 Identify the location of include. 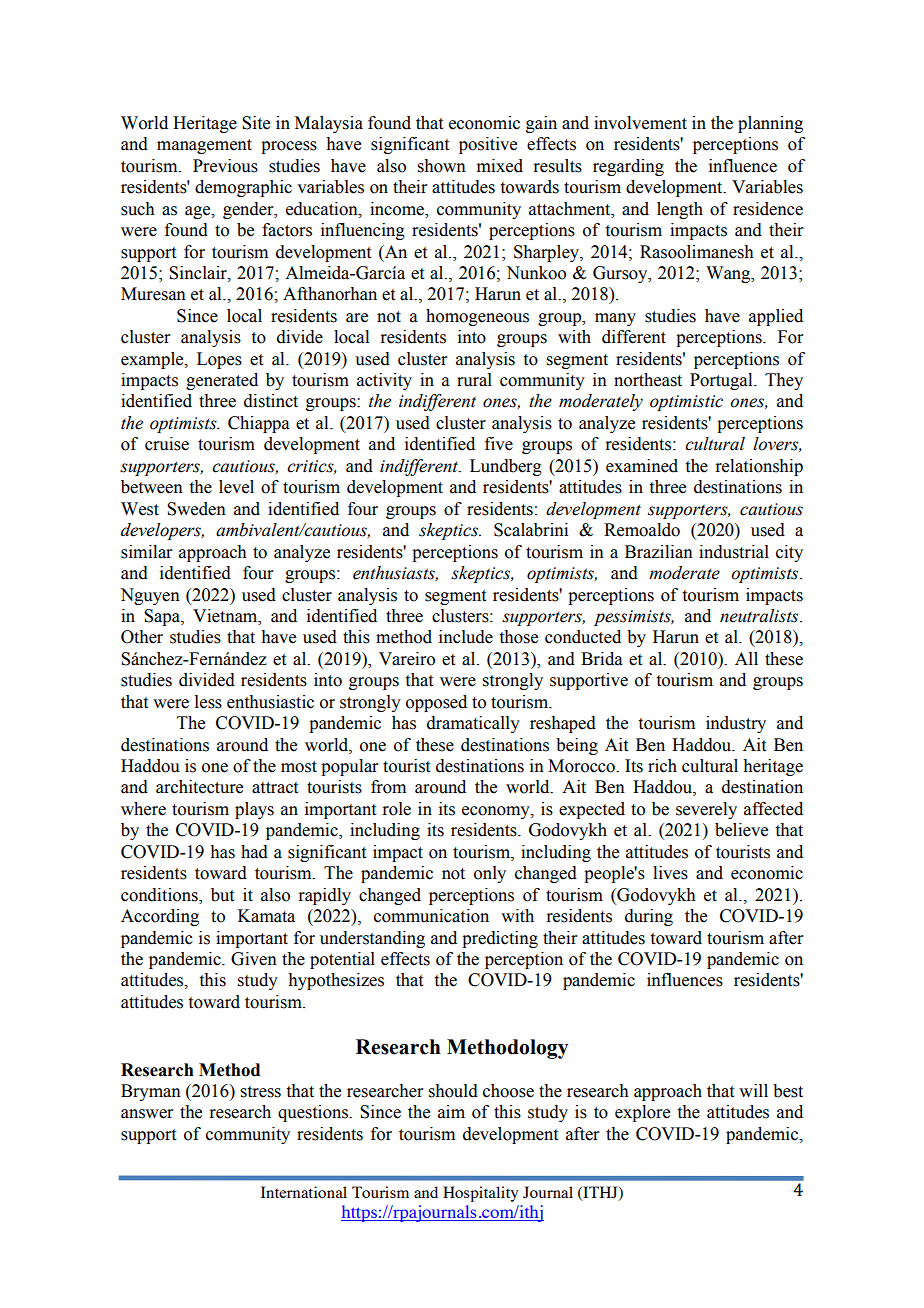
(466, 637).
